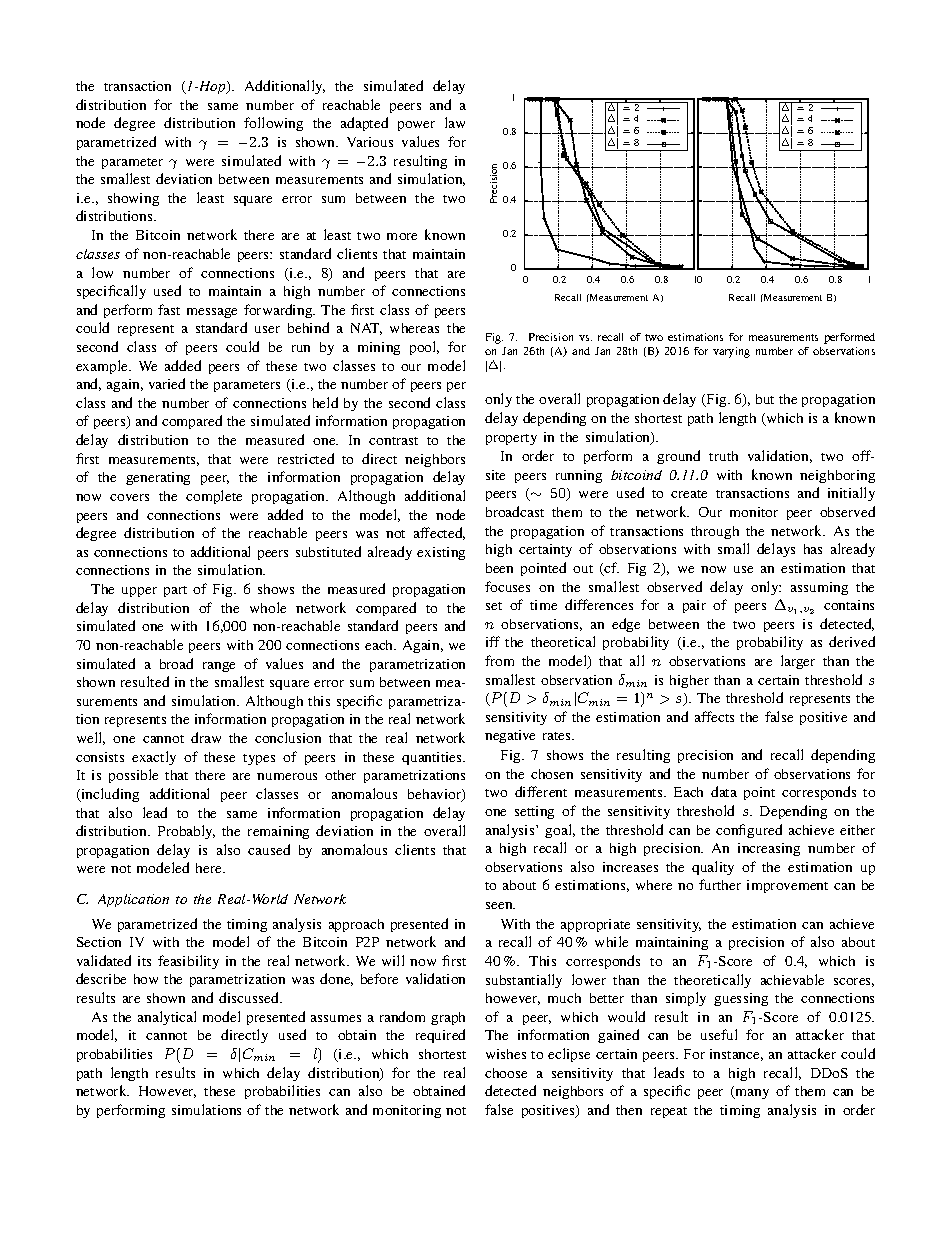  What do you see at coordinates (534, 812) in the screenshot?
I see `setting` at bounding box center [534, 812].
